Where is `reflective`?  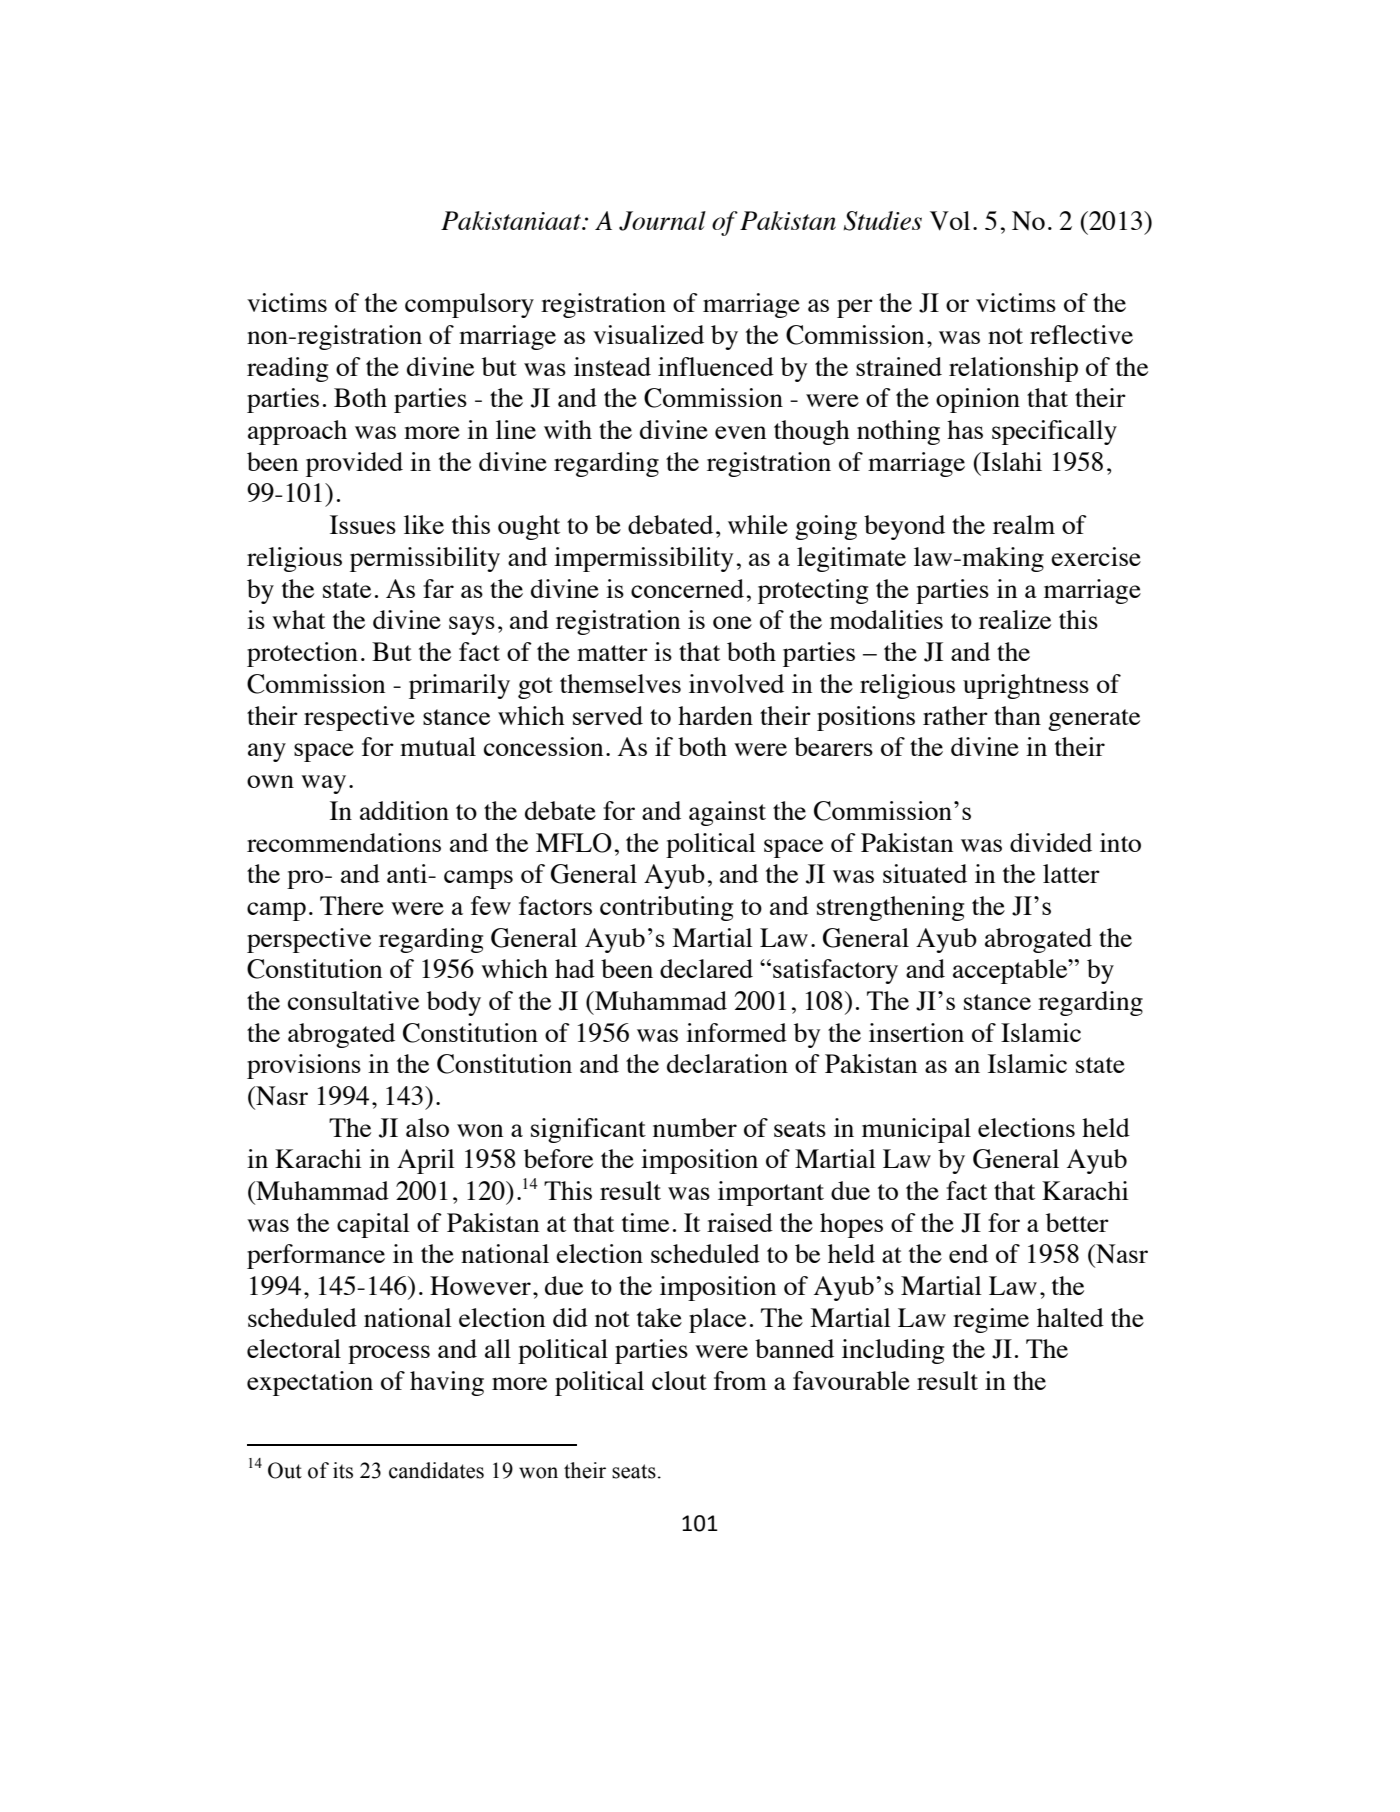
reflective is located at coordinates (1081, 334).
